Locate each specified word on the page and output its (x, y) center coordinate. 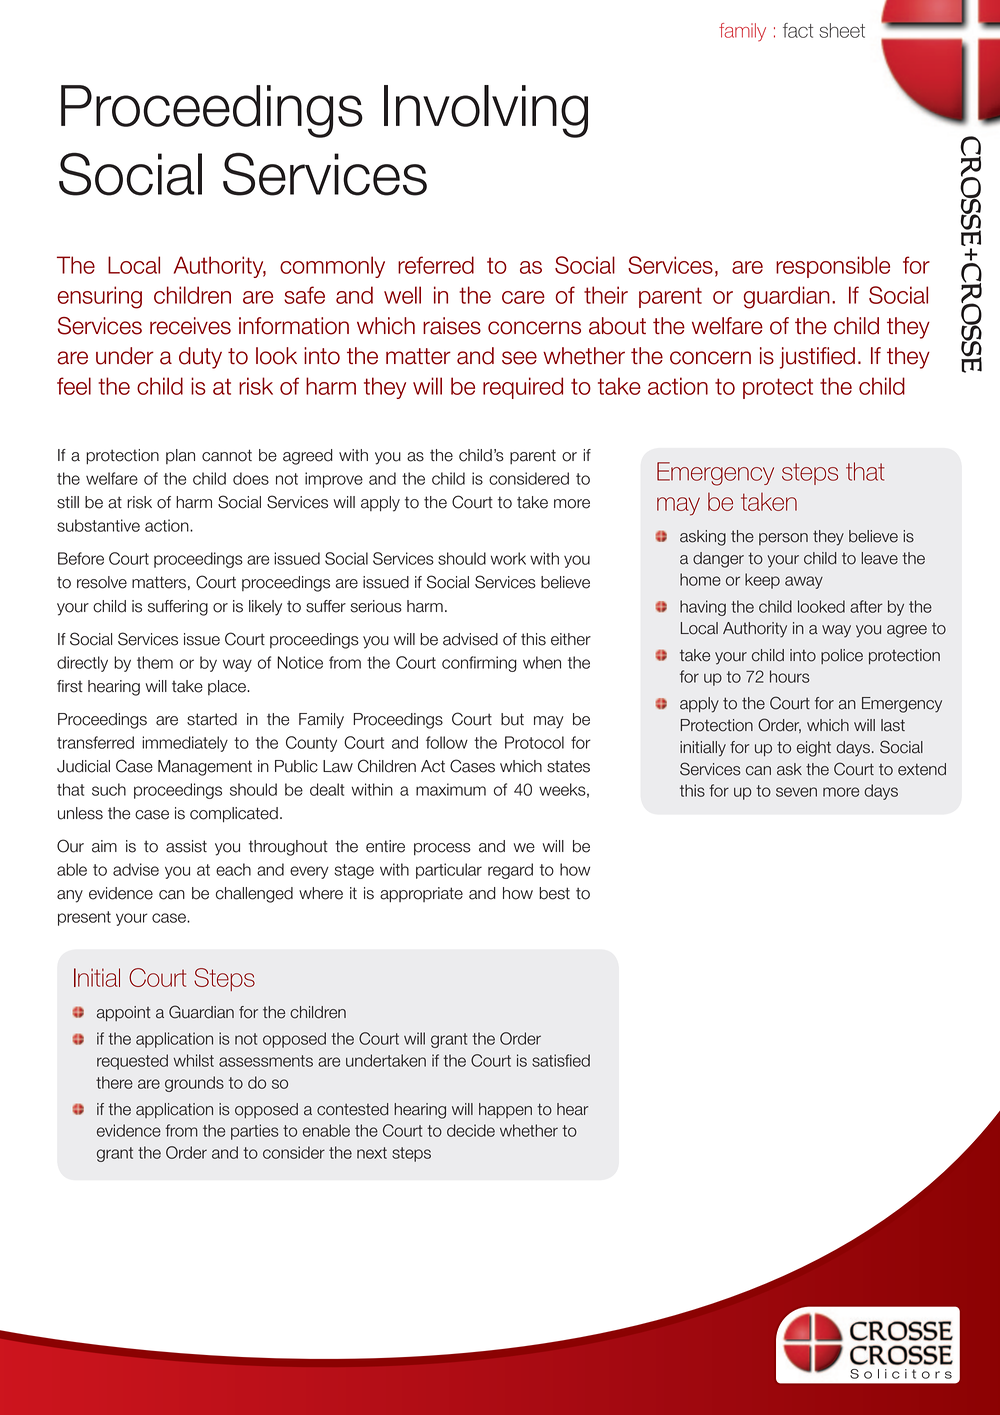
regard (510, 871)
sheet (842, 30)
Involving (486, 111)
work (508, 558)
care (523, 297)
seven (796, 792)
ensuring (99, 297)
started (212, 719)
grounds (194, 1084)
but (512, 719)
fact (798, 30)
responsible (833, 267)
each (233, 869)
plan (180, 456)
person (783, 539)
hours (790, 676)
